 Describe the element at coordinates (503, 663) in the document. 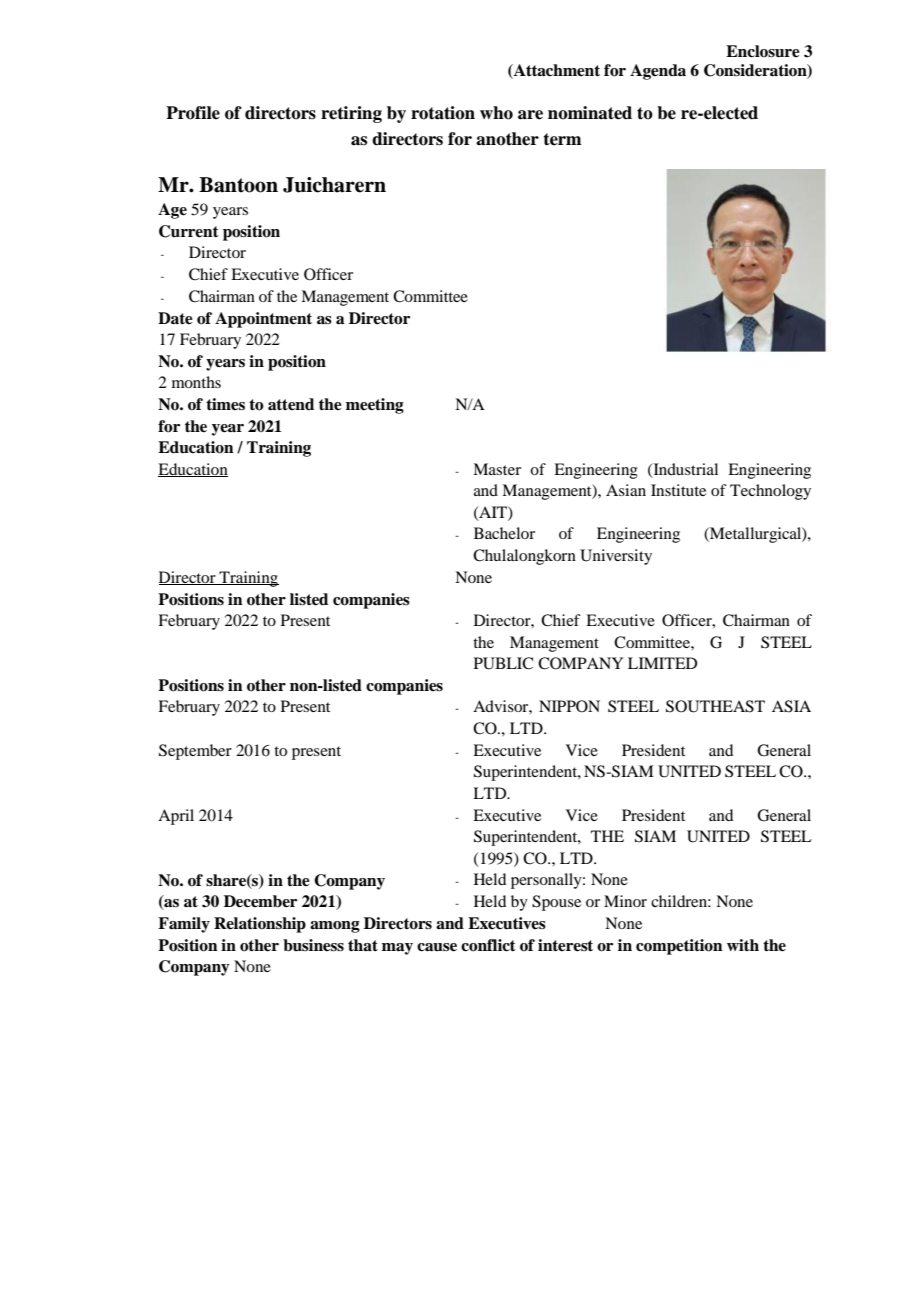

I see `PUBLIC` at that location.
